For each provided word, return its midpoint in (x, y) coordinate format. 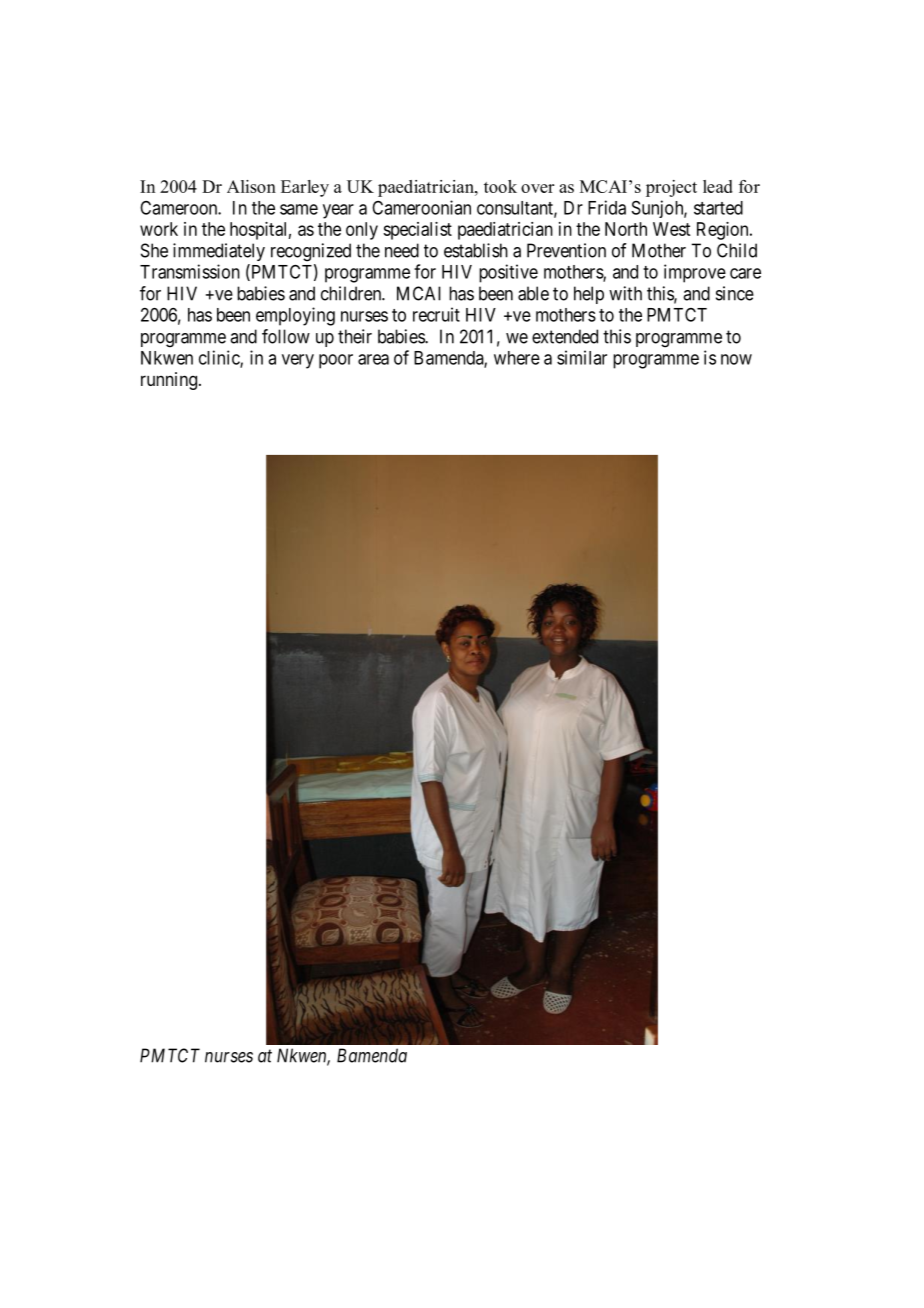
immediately (219, 252)
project (671, 188)
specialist (417, 231)
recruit (436, 314)
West (671, 229)
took (500, 186)
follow (286, 336)
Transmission (190, 271)
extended (565, 336)
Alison (251, 186)
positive (508, 273)
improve (695, 273)
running (169, 381)
